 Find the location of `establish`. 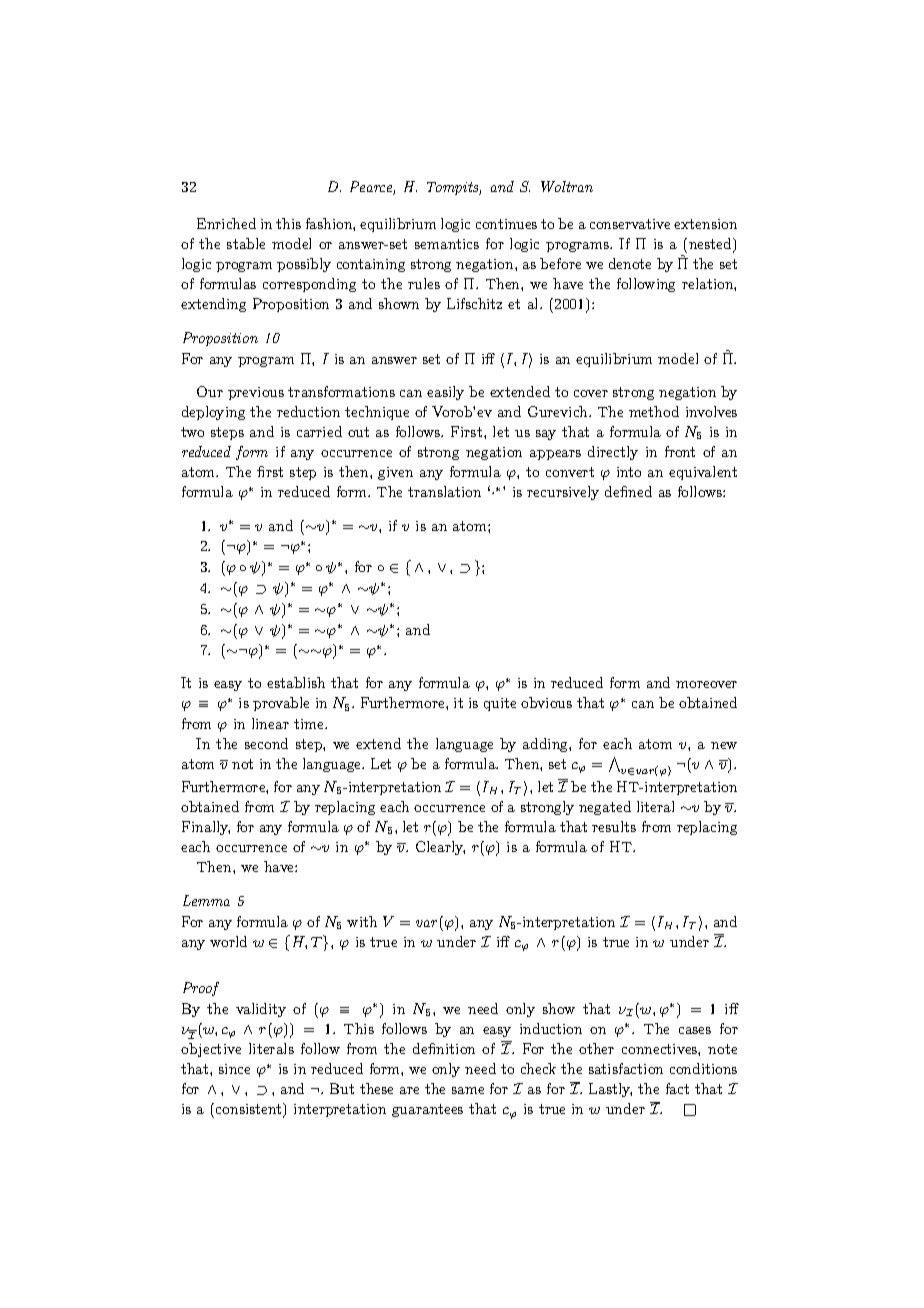

establish is located at coordinates (296, 682).
